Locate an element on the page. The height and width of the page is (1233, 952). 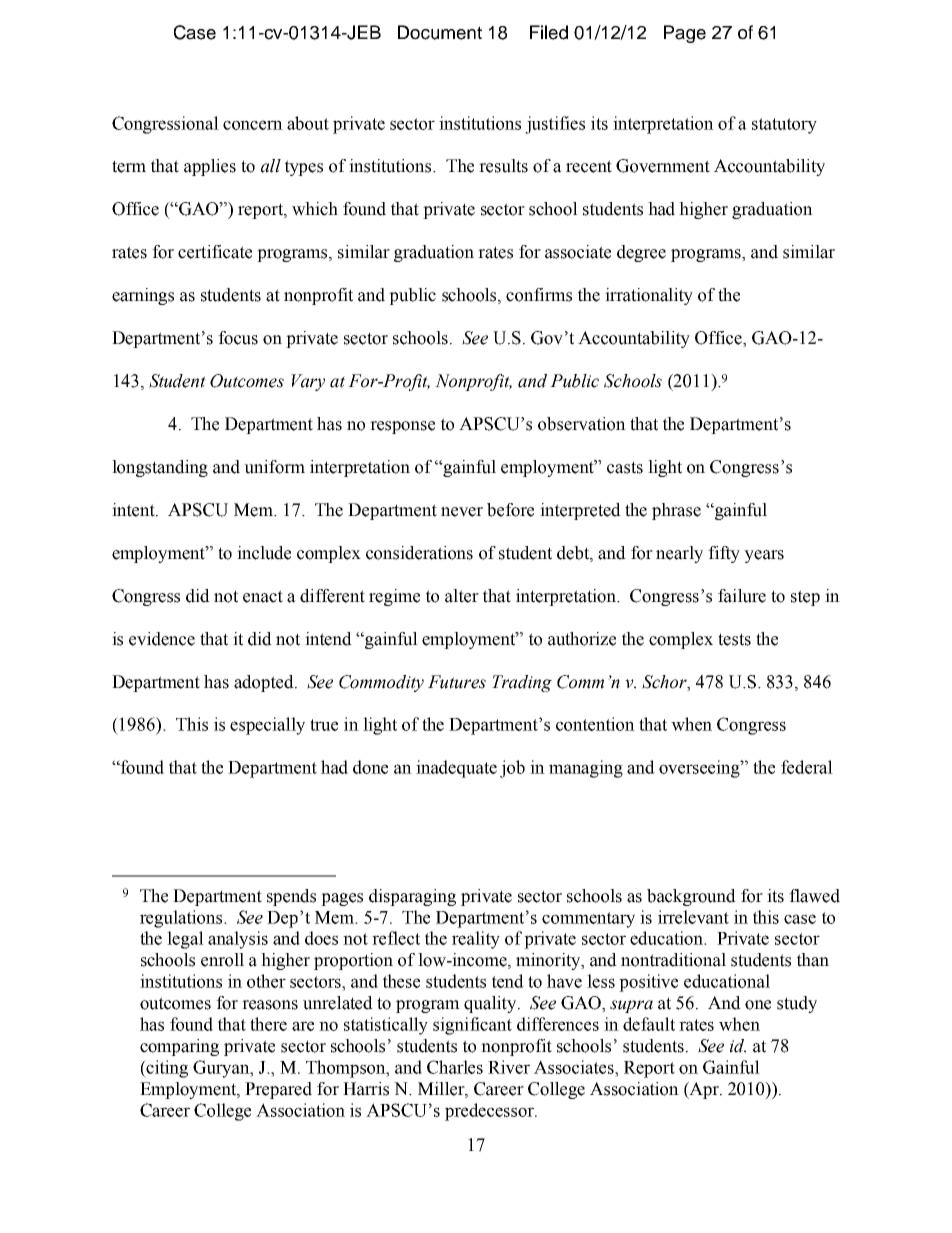
statutory is located at coordinates (784, 126).
